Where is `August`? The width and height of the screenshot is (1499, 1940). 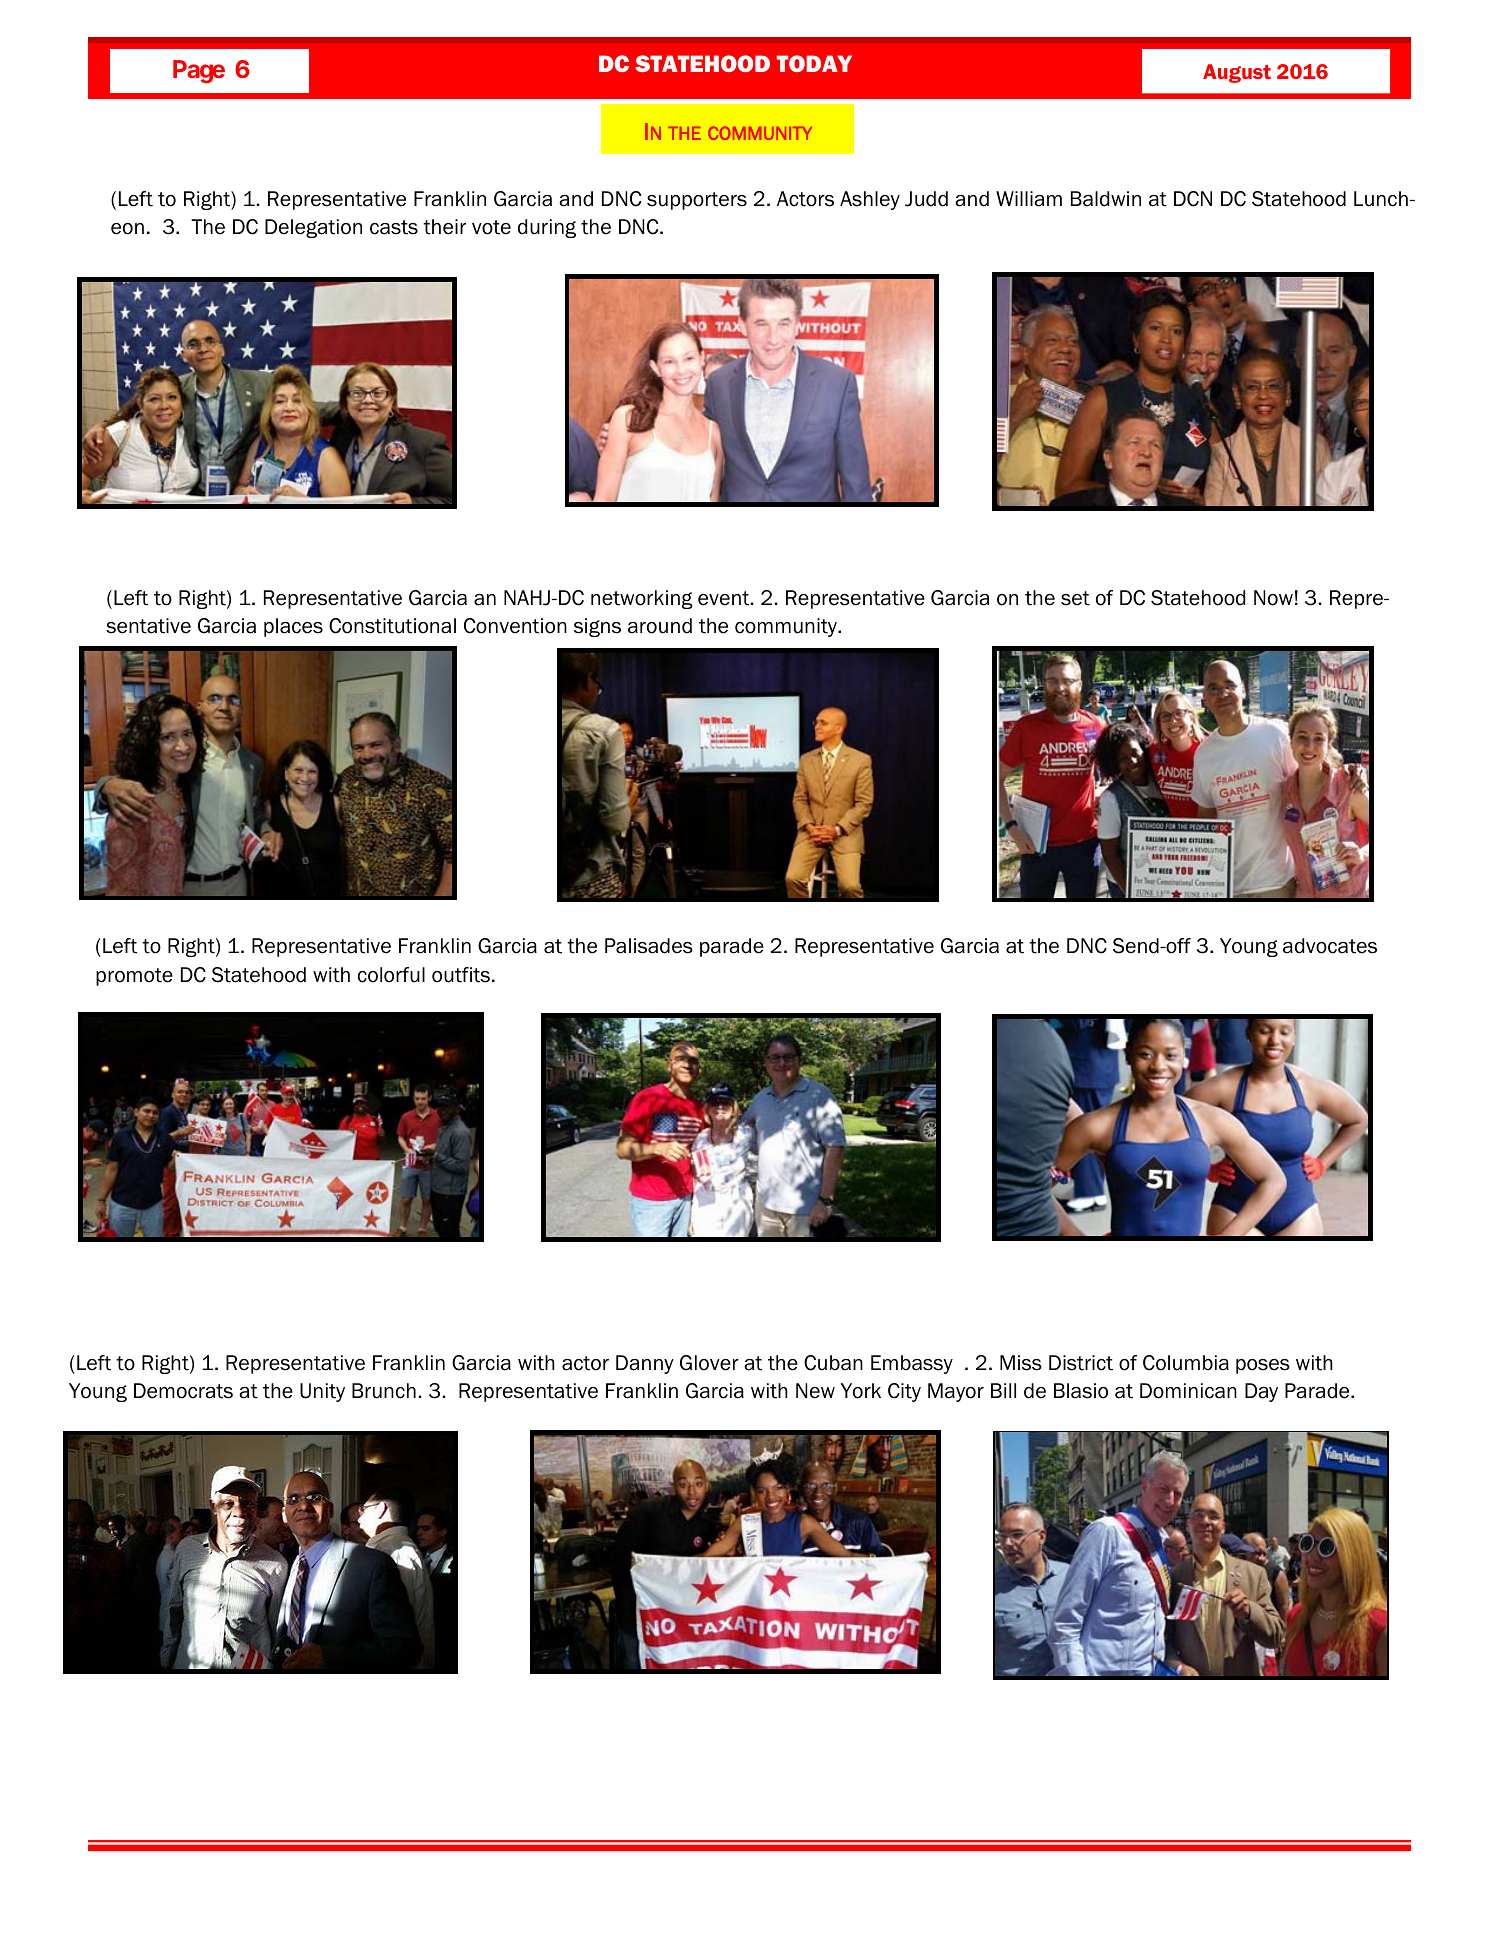
August is located at coordinates (1237, 73).
